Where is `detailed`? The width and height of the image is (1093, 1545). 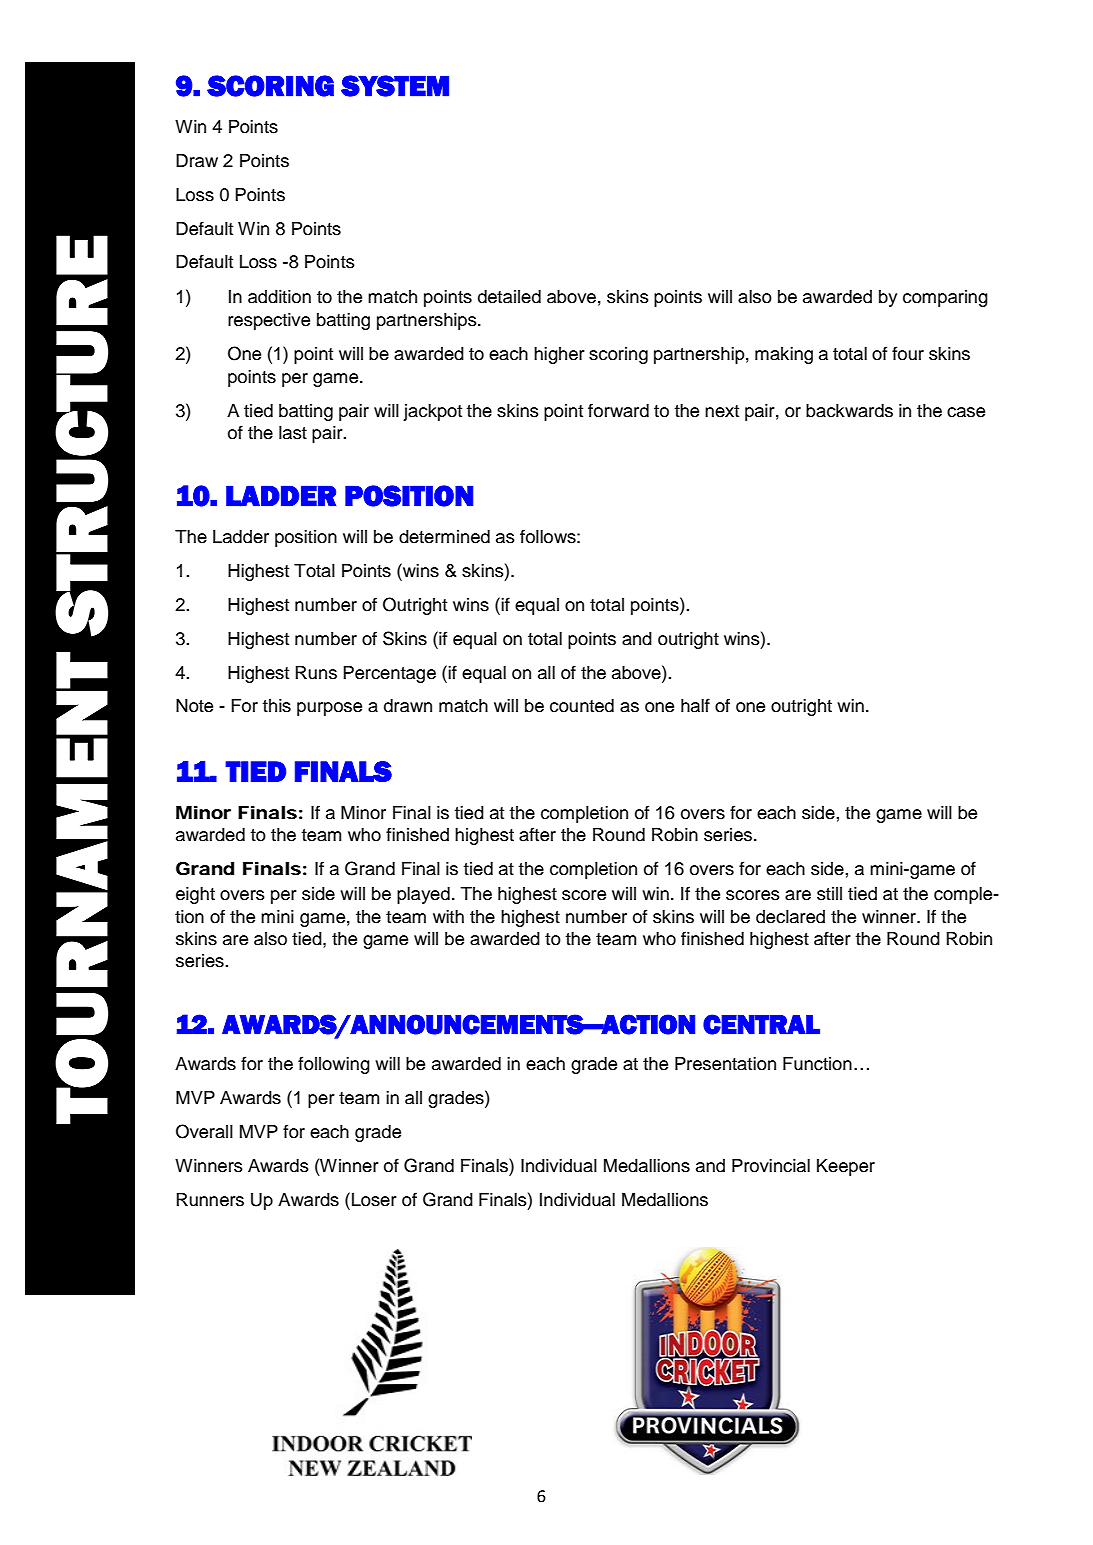
detailed is located at coordinates (509, 297).
